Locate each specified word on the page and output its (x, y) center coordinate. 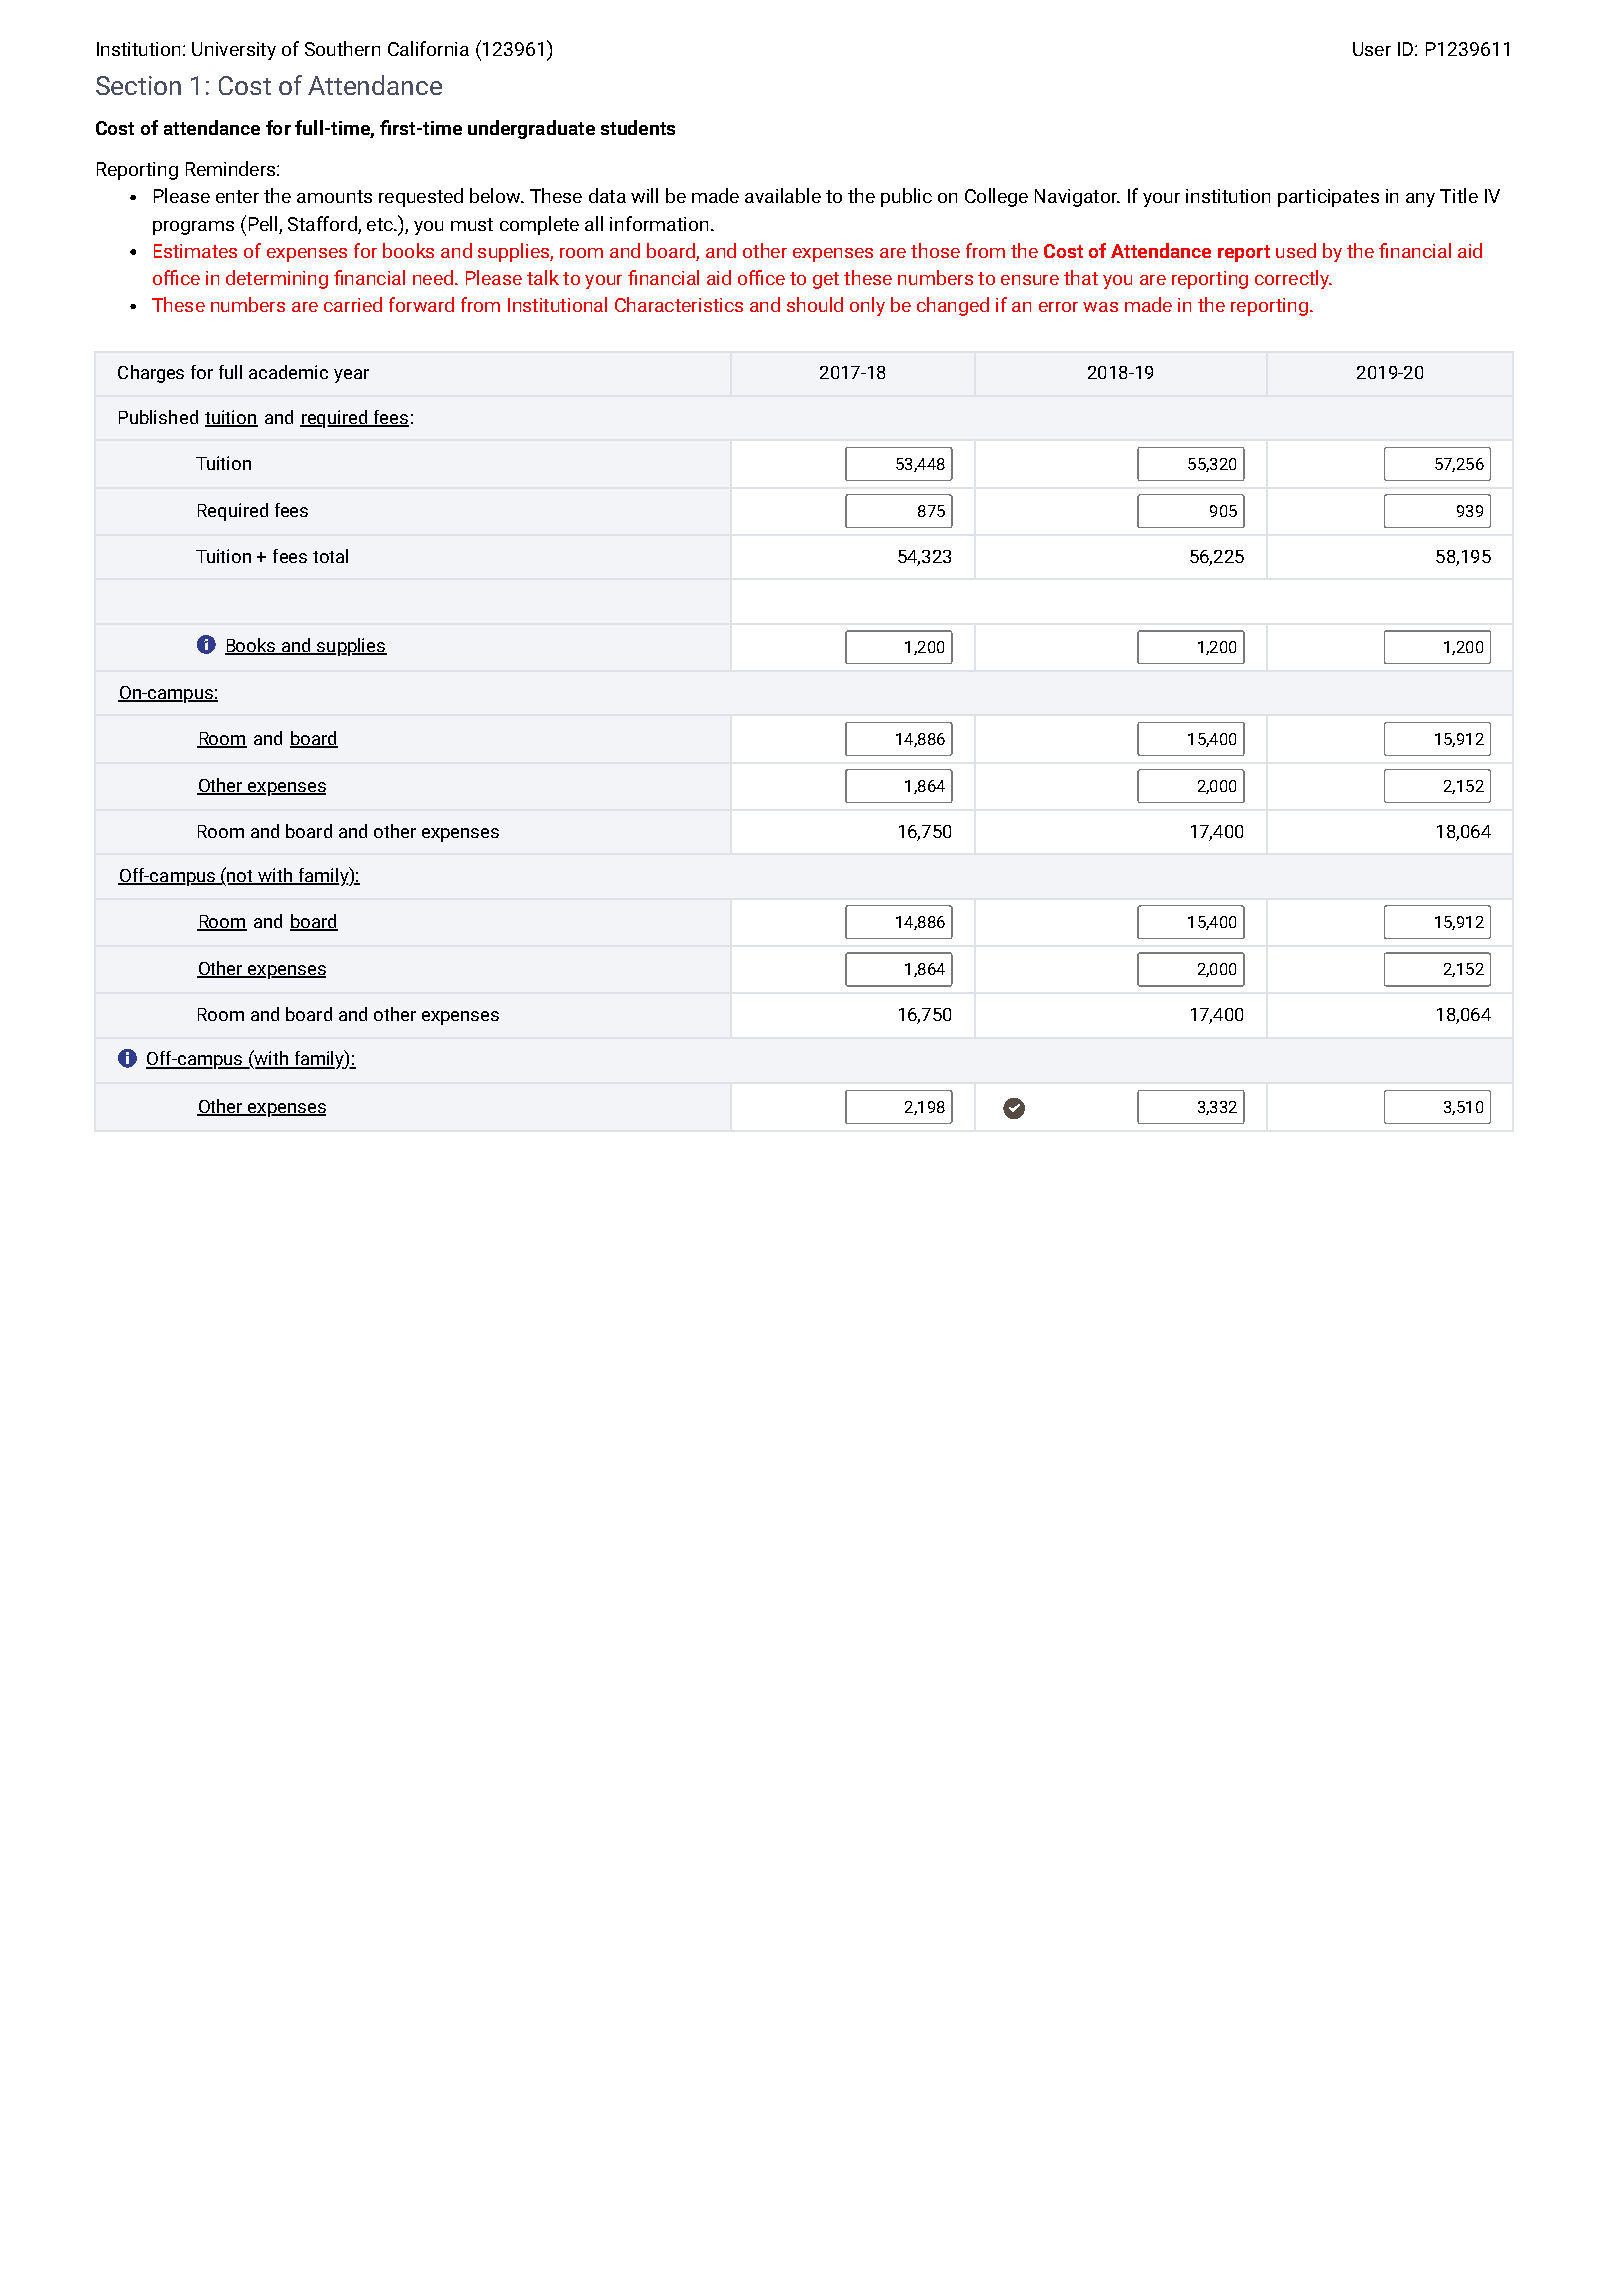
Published (158, 417)
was (1100, 307)
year (351, 376)
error (1058, 307)
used (1296, 250)
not (241, 877)
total (330, 556)
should (815, 304)
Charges (151, 374)
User (1372, 49)
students (638, 127)
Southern (342, 48)
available (783, 195)
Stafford (322, 223)
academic (288, 372)
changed (953, 306)
